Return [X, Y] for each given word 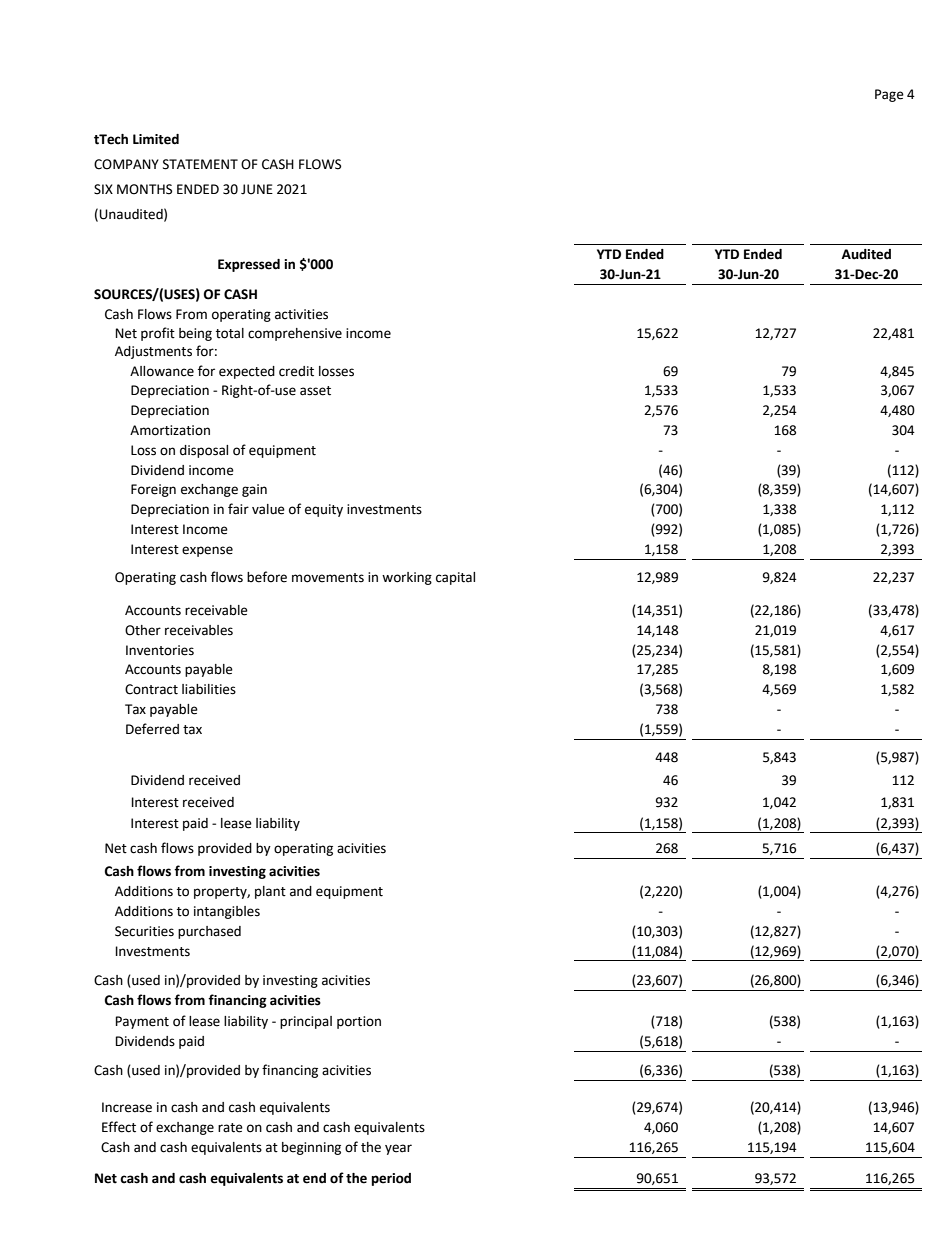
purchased [209, 932]
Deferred [152, 729]
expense [207, 551]
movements [328, 578]
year [398, 1149]
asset [315, 391]
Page [889, 95]
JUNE [257, 189]
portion [359, 1022]
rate [230, 1128]
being [195, 334]
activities [301, 314]
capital [455, 578]
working [407, 578]
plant [270, 892]
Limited [156, 139]
